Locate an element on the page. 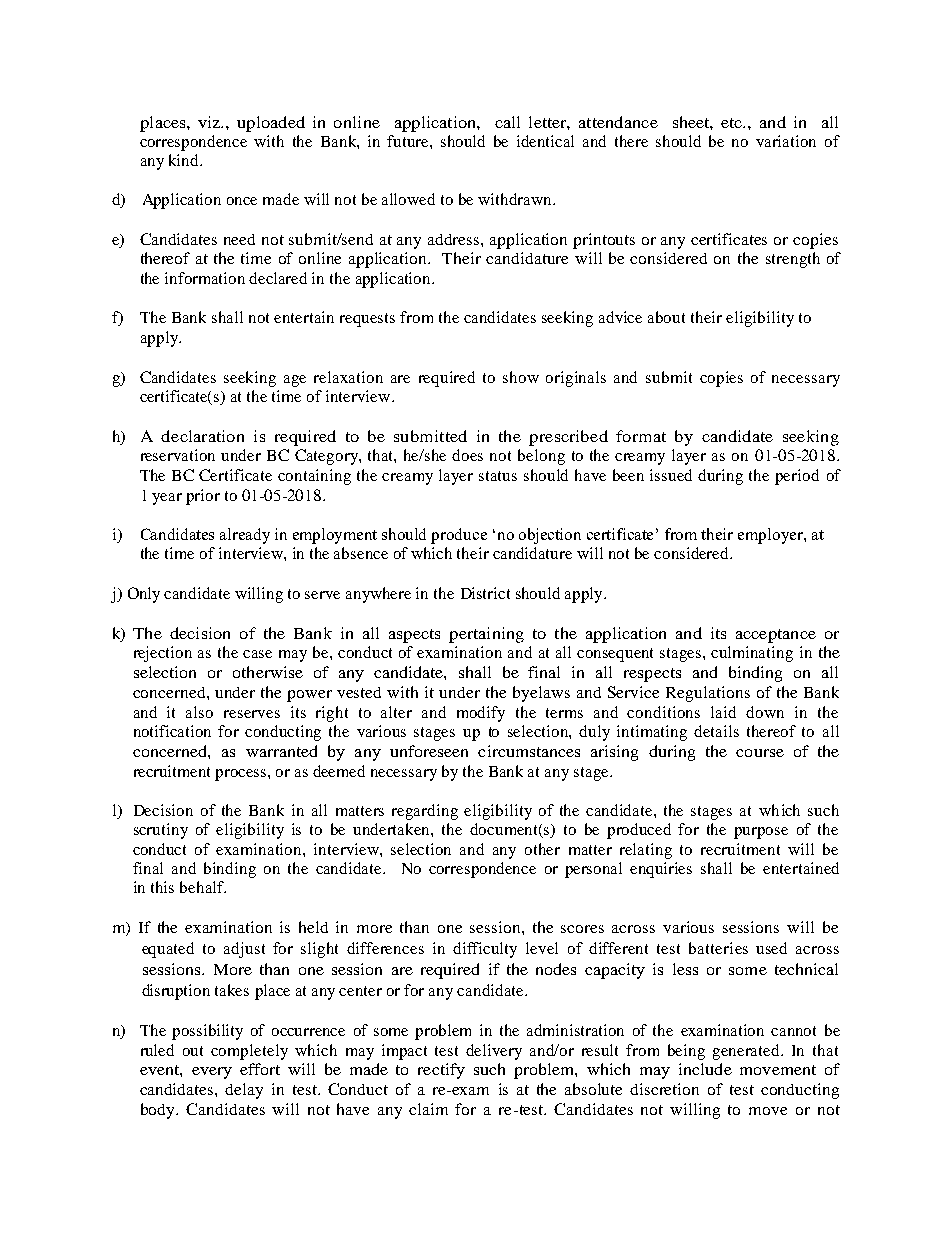  rectify is located at coordinates (441, 1071).
